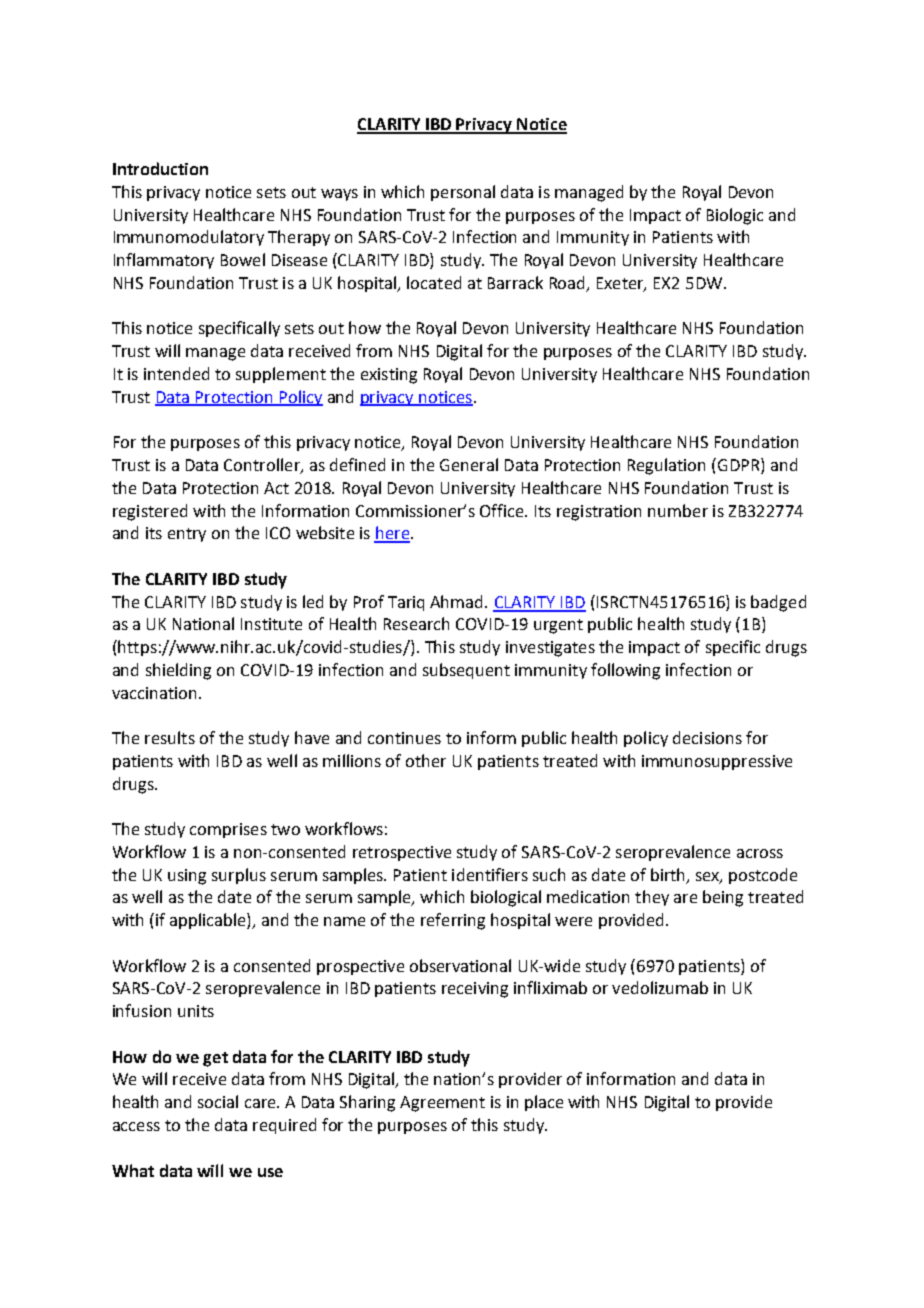 The height and width of the screenshot is (1308, 924). Describe the element at coordinates (189, 238) in the screenshot. I see `Immunomodulatory` at that location.
